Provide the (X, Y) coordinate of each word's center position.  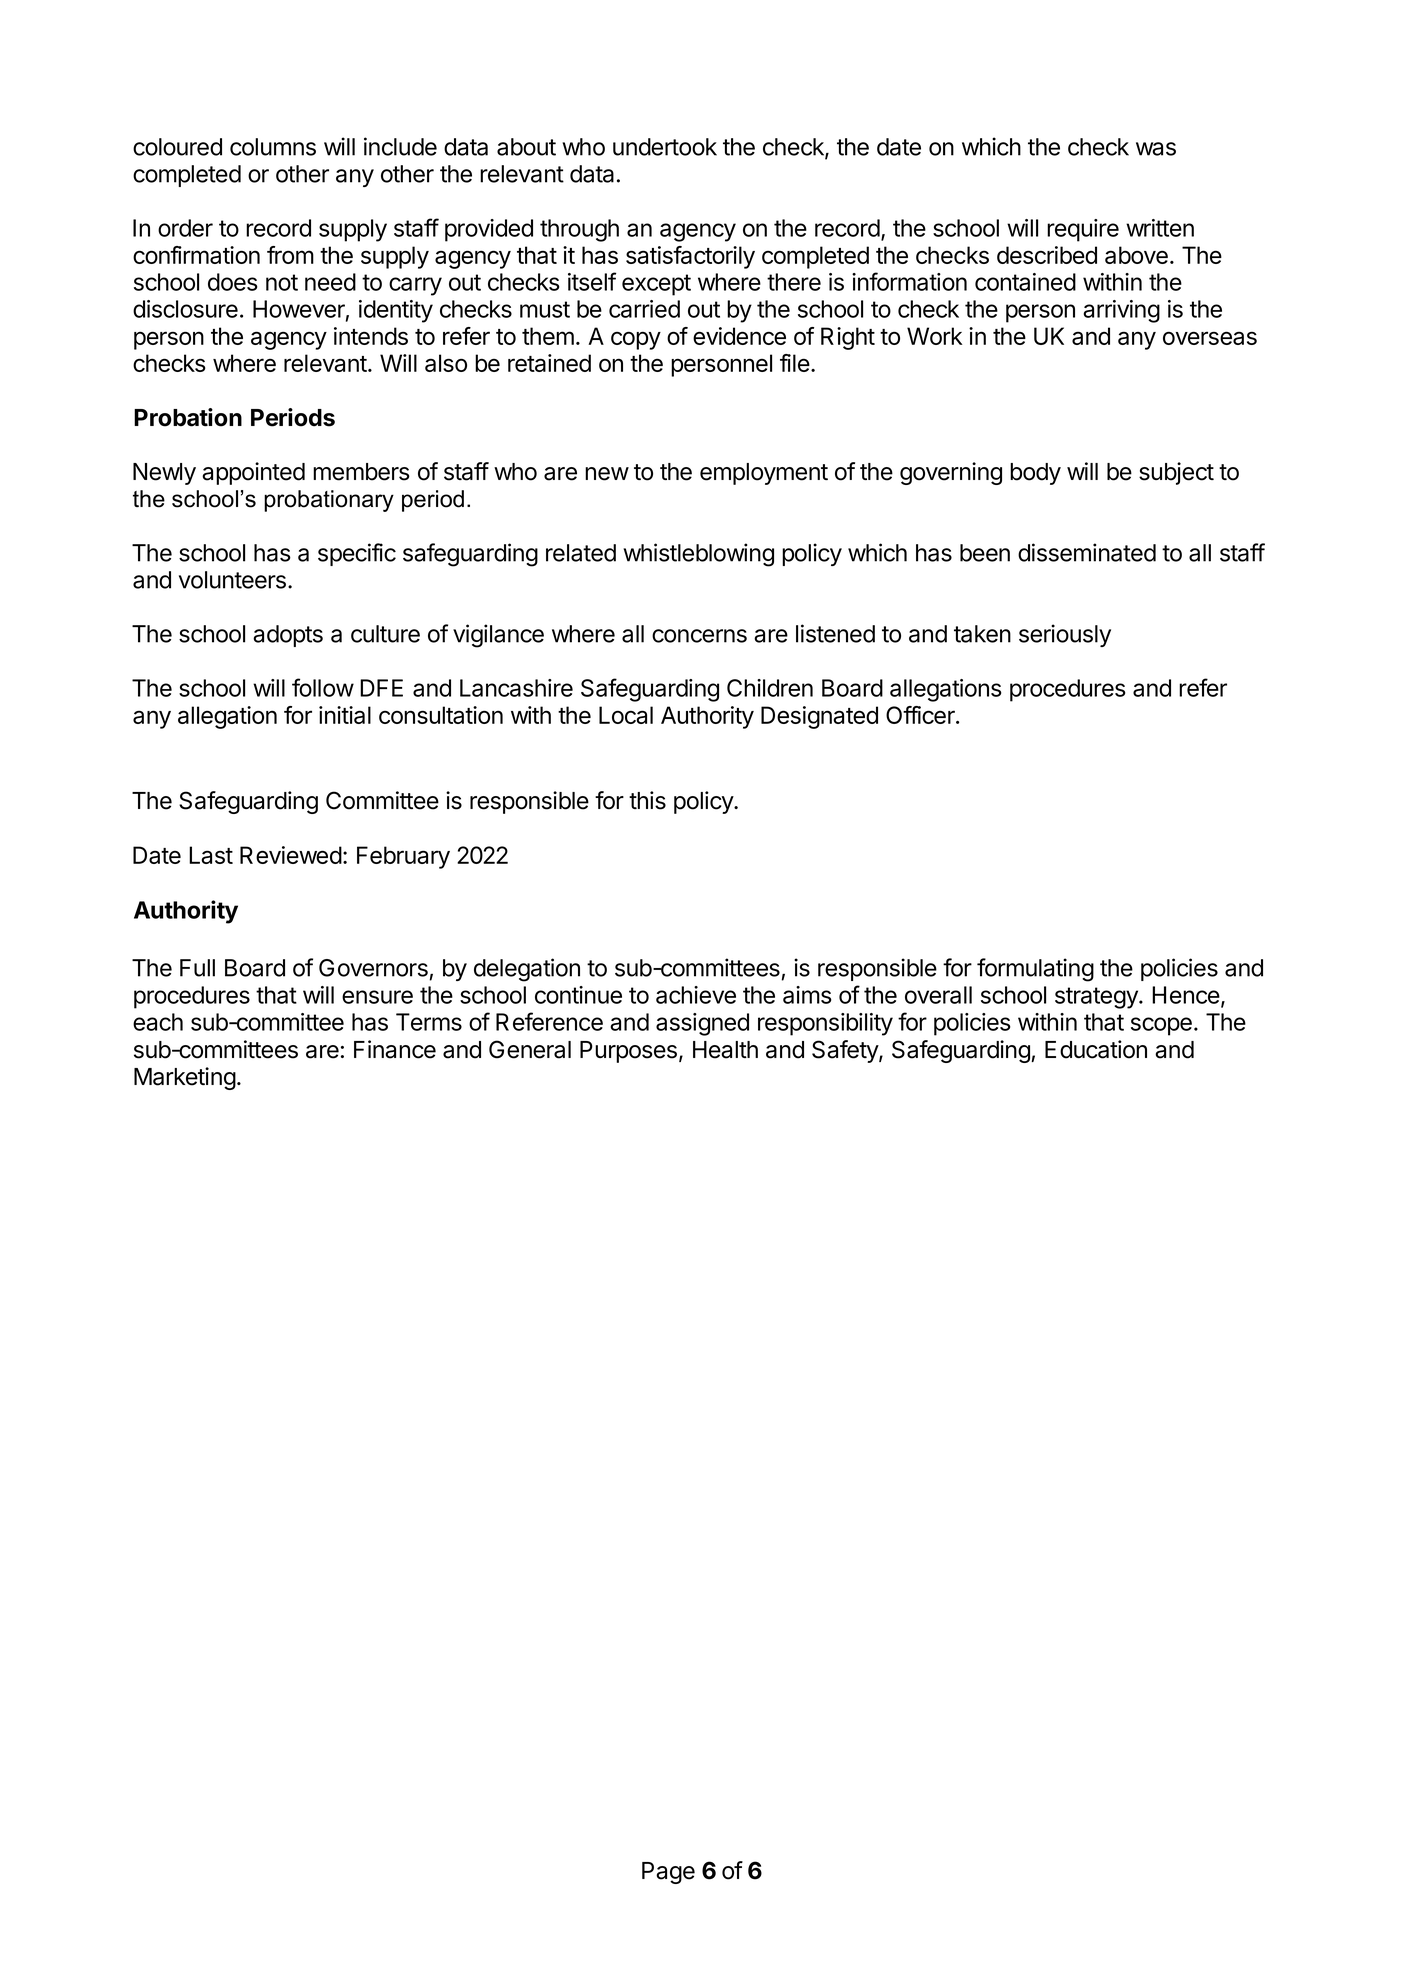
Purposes (628, 1052)
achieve (696, 995)
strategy (1097, 998)
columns (273, 147)
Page (668, 1873)
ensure (377, 997)
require (1083, 230)
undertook (665, 147)
